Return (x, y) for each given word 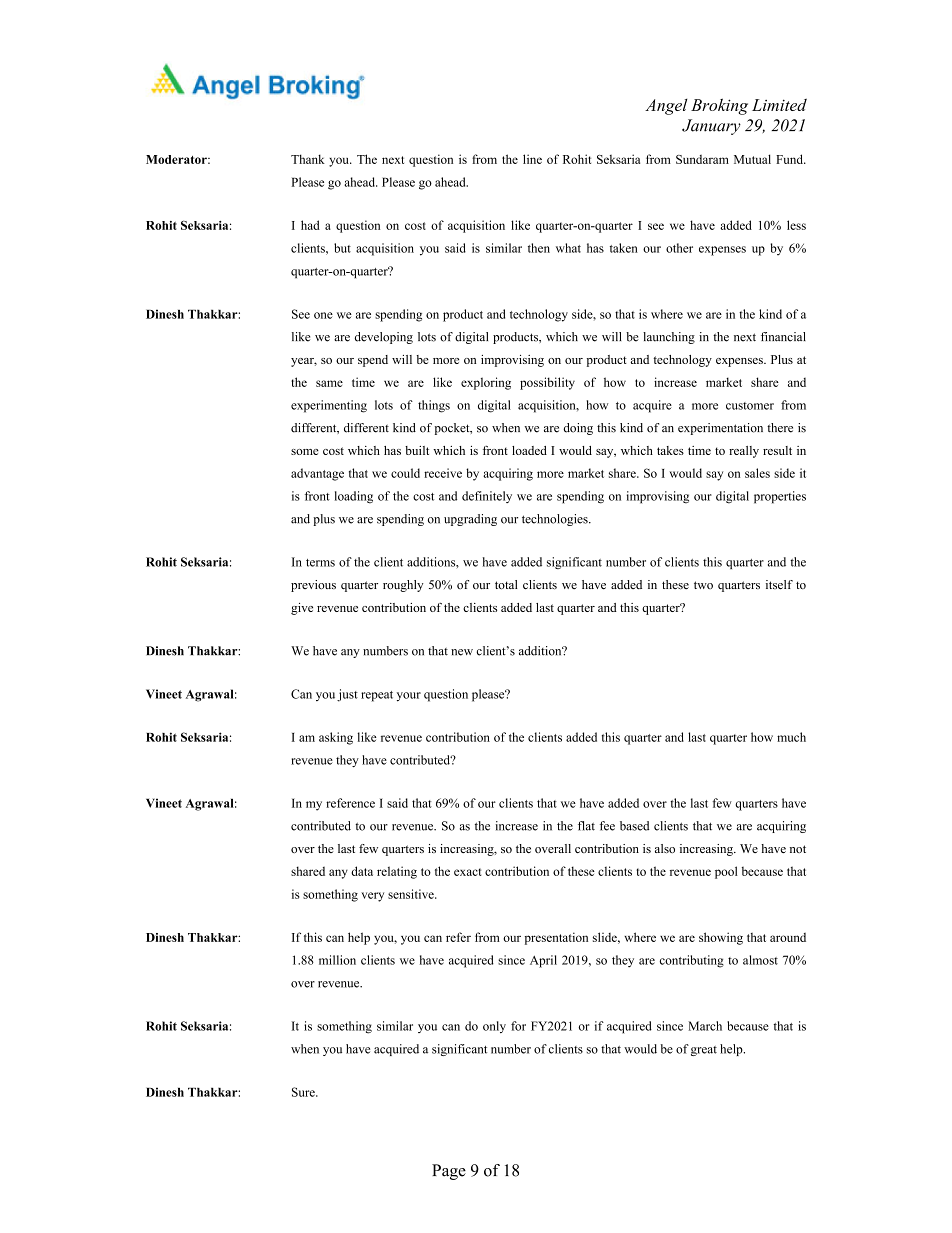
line (532, 159)
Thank (308, 159)
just (347, 695)
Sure (304, 1092)
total (506, 585)
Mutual (752, 159)
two (703, 585)
